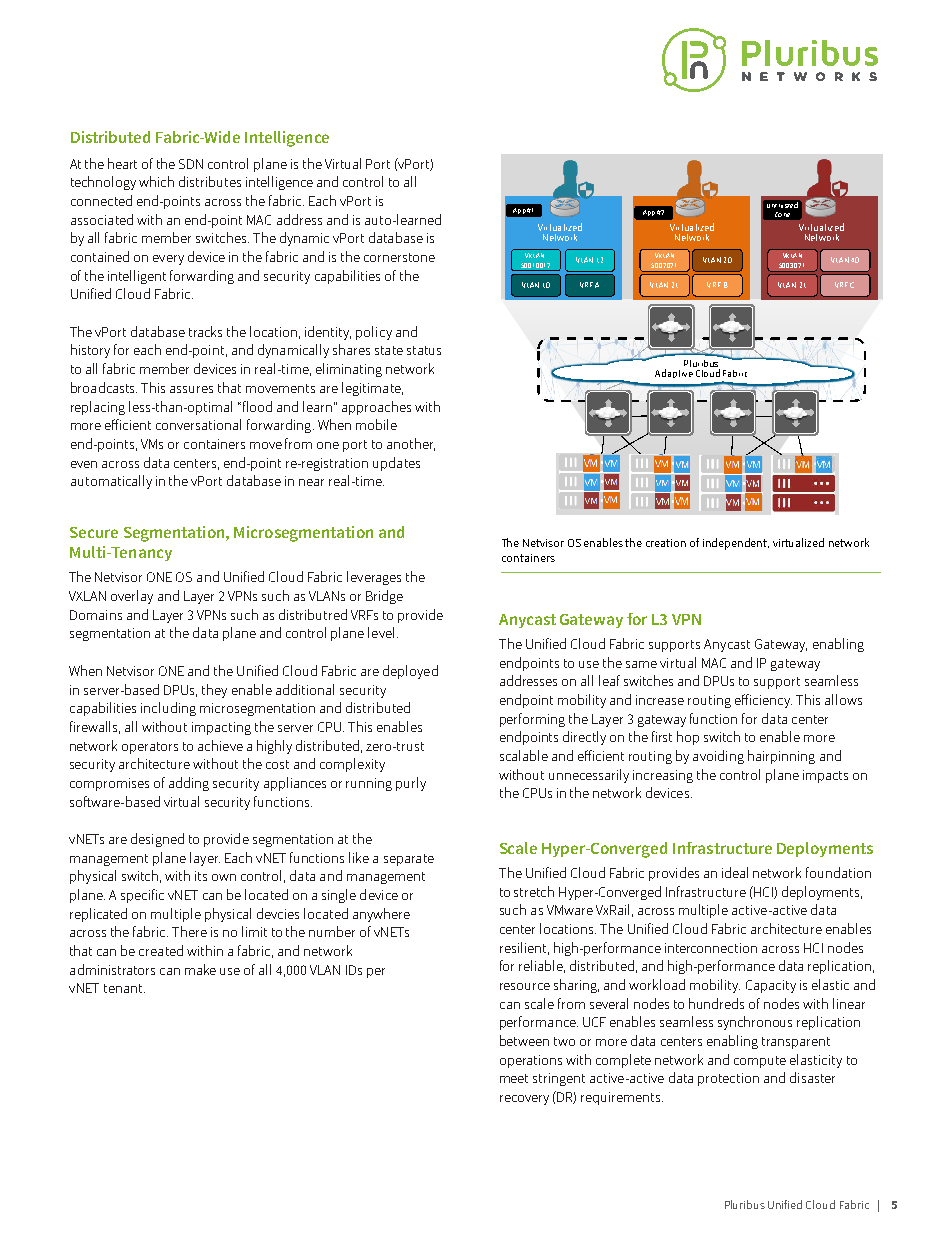  Describe the element at coordinates (156, 181) in the screenshot. I see `which` at that location.
